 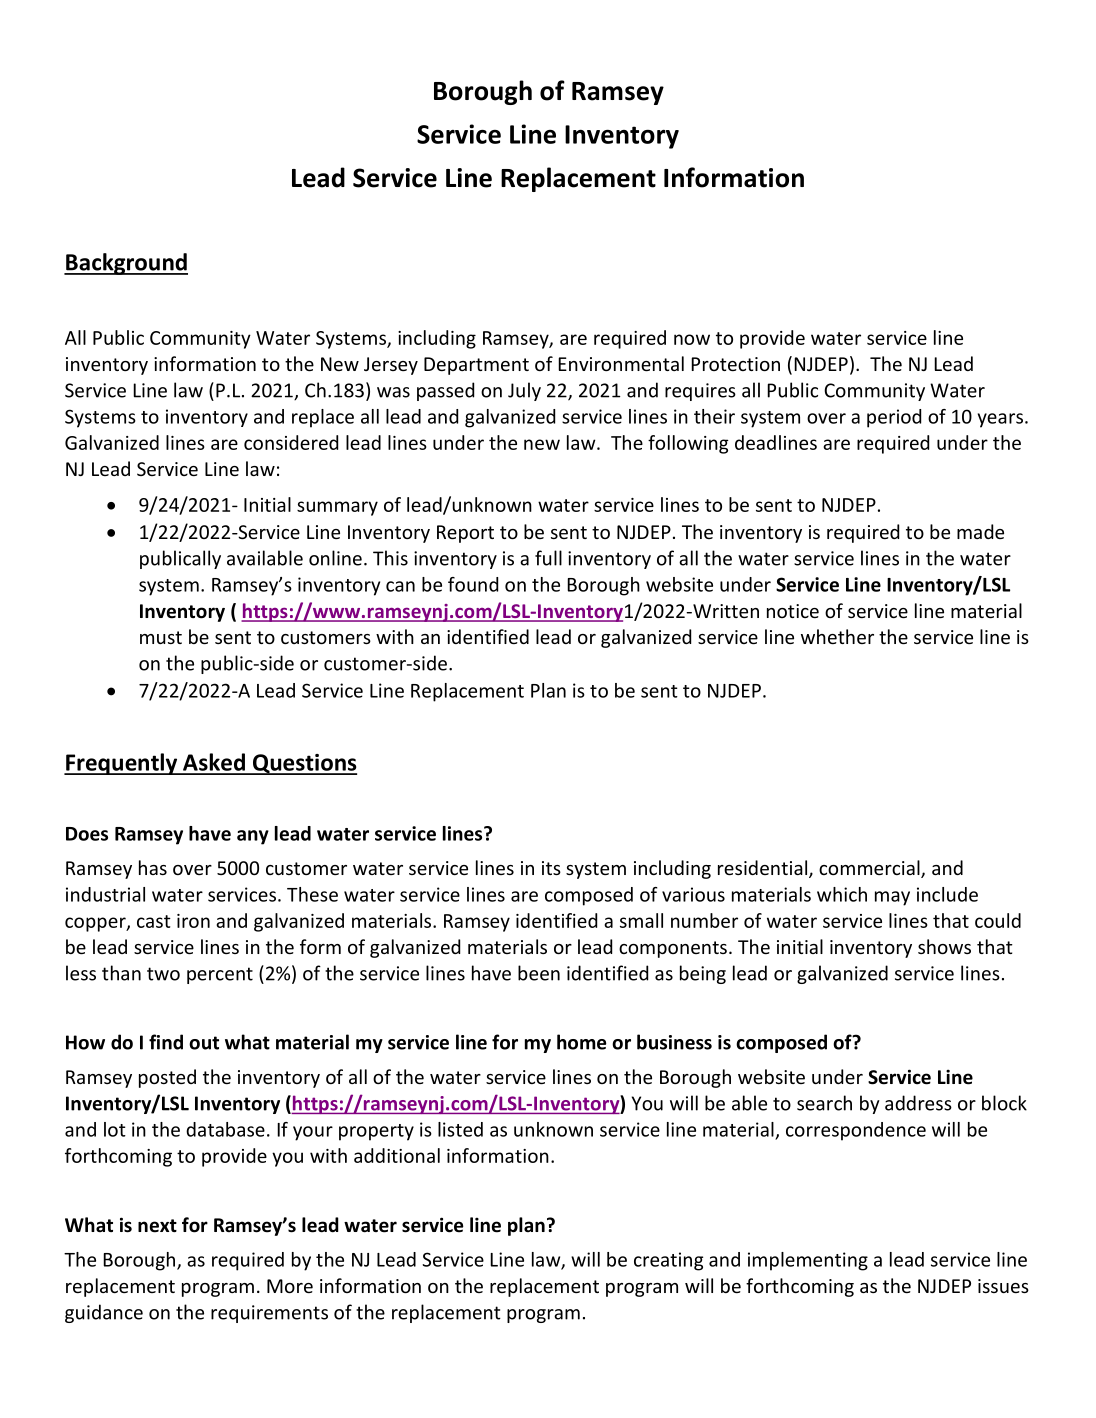 What do you see at coordinates (837, 636) in the image?
I see `whether` at bounding box center [837, 636].
